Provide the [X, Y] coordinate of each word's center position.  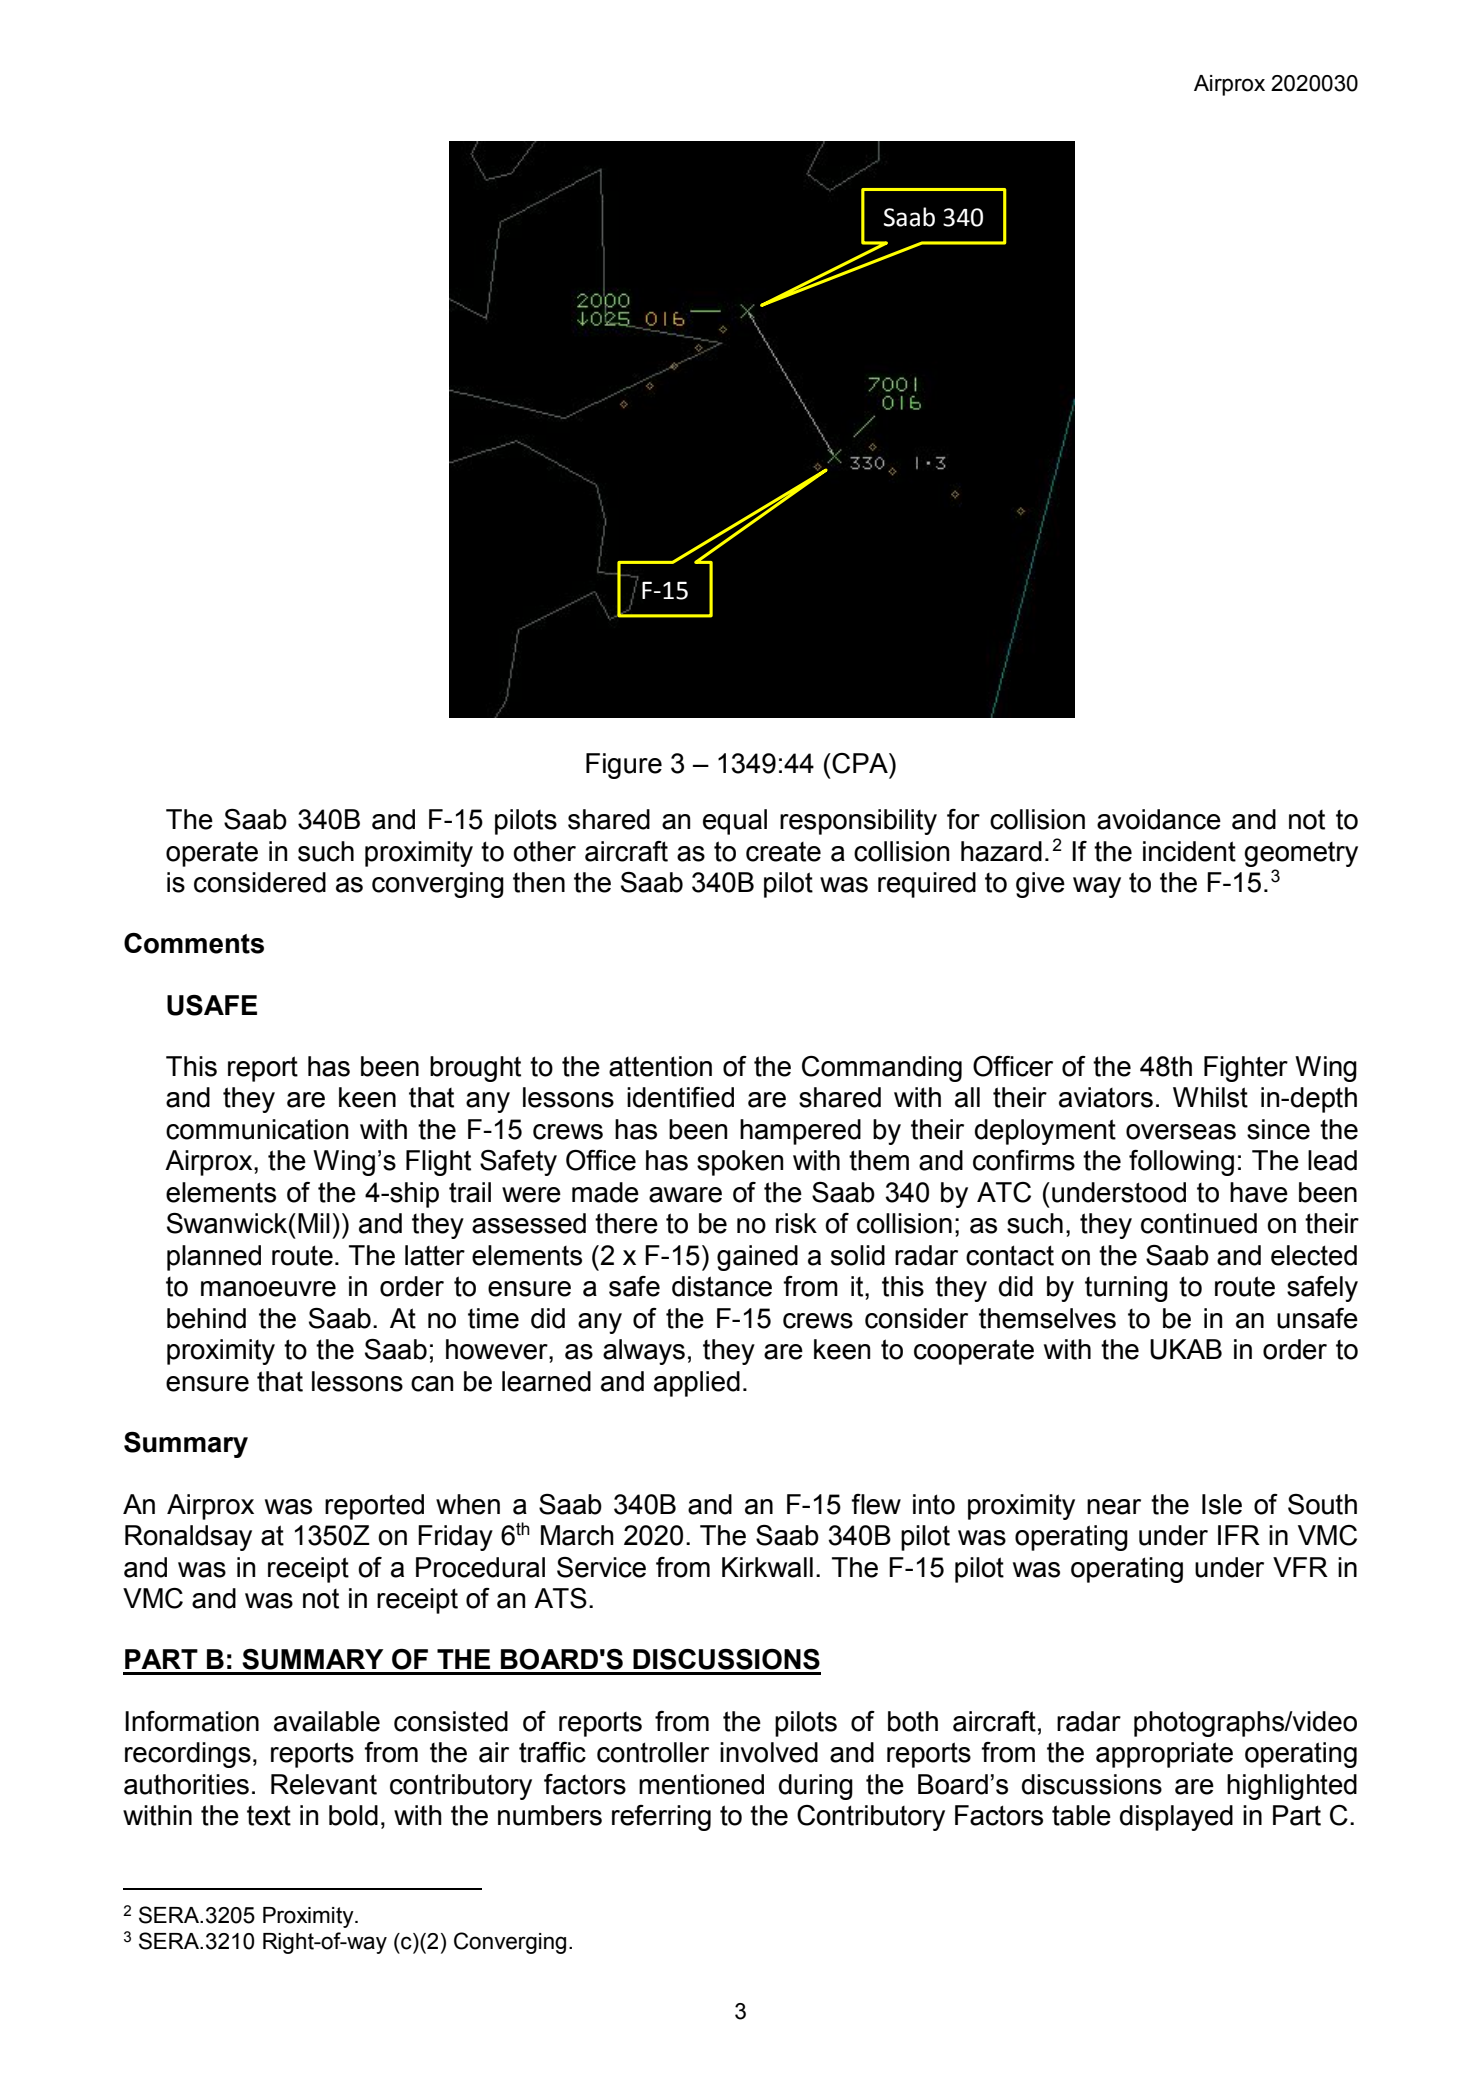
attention [660, 1066]
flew [876, 1504]
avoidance [1159, 819]
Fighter [1246, 1069]
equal [735, 822]
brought [475, 1069]
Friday [455, 1538]
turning [1126, 1289]
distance [722, 1286]
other [544, 851]
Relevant [324, 1784]
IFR [1239, 1535]
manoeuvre [268, 1289]
